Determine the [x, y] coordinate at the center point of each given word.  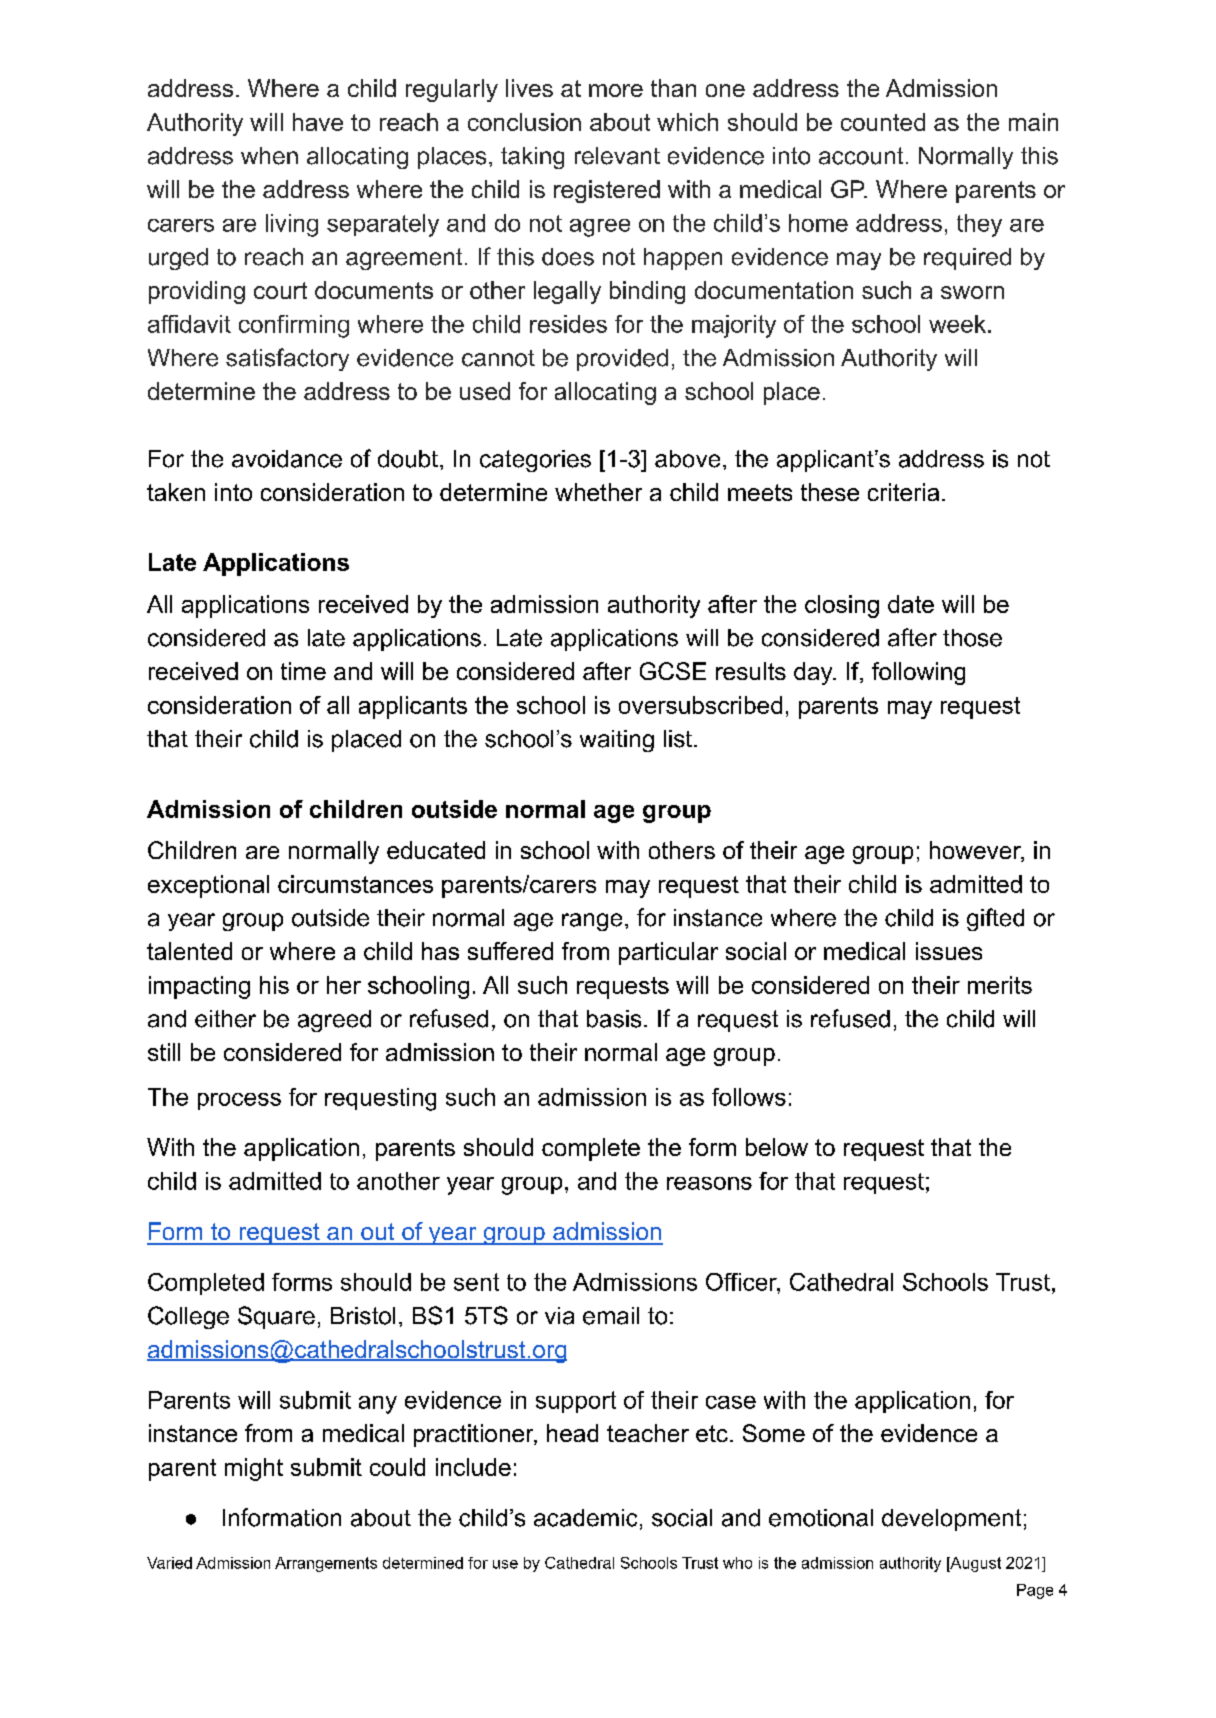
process [239, 1101]
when [269, 156]
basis [614, 1019]
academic [585, 1518]
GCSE [673, 671]
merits [1000, 985]
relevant [617, 156]
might [254, 1469]
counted [883, 122]
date [911, 604]
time [303, 671]
